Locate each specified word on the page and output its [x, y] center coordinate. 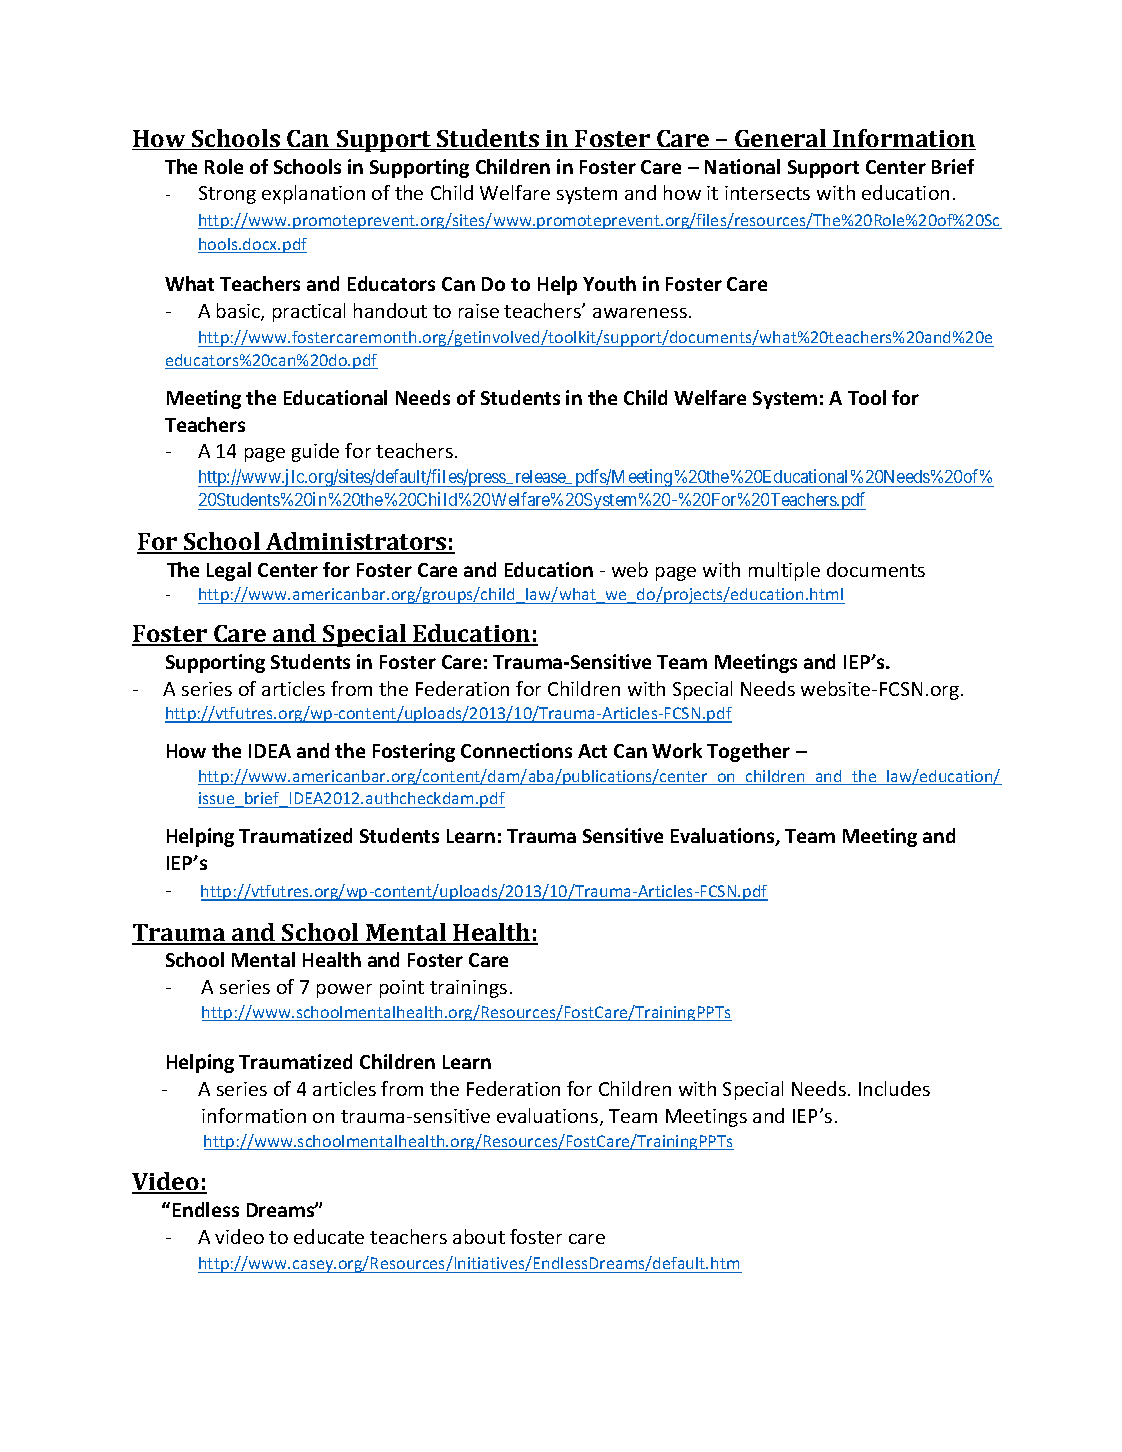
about [479, 1236]
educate [329, 1236]
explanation [313, 194]
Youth [609, 283]
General [781, 139]
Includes [894, 1088]
